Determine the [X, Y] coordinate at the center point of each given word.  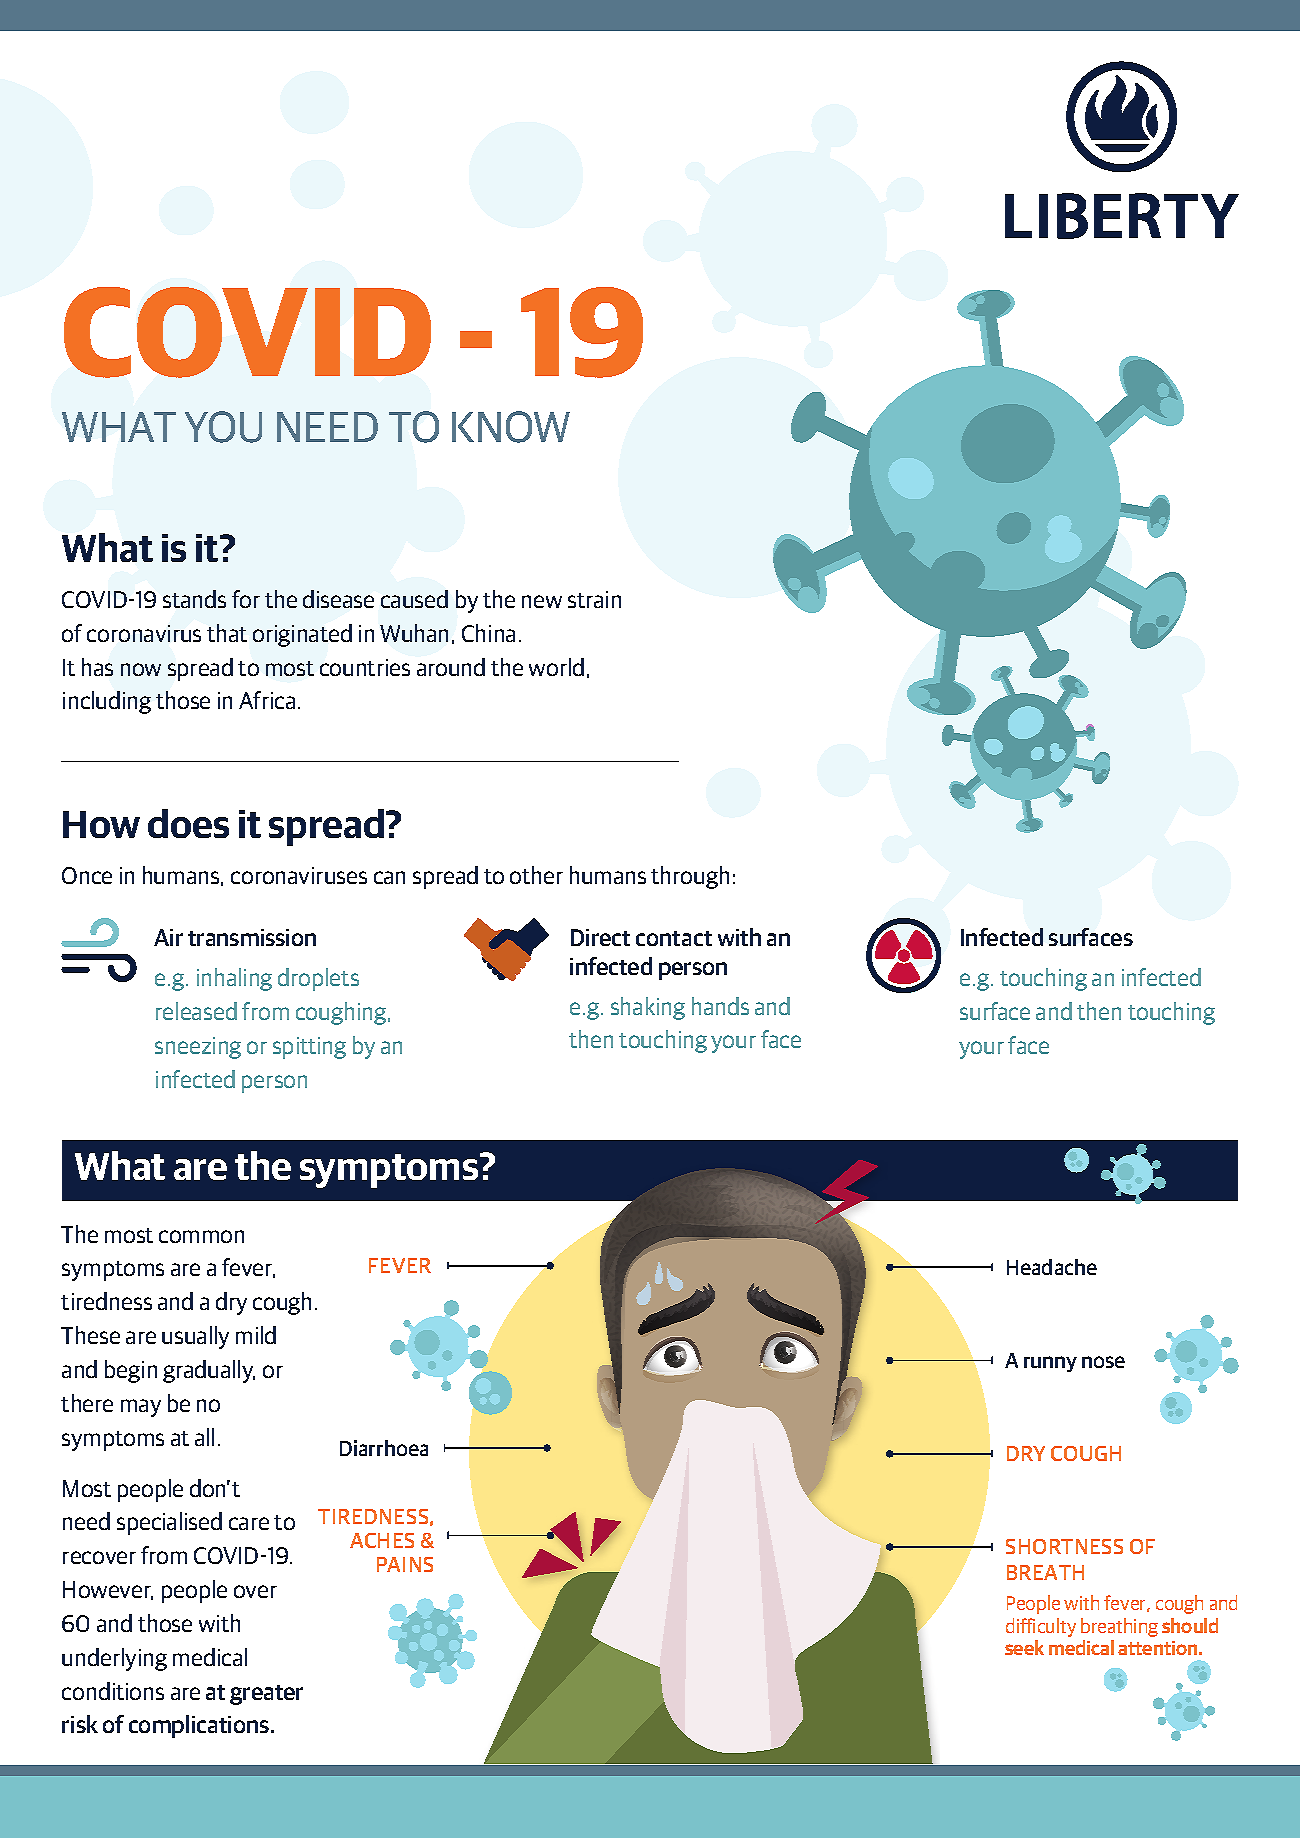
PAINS [405, 1564]
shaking [648, 1008]
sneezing [198, 1048]
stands [194, 599]
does [188, 823]
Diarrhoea [384, 1448]
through [690, 877]
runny [1050, 1364]
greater [266, 1695]
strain [594, 599]
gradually [209, 1371]
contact [674, 938]
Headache [1052, 1267]
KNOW [511, 427]
